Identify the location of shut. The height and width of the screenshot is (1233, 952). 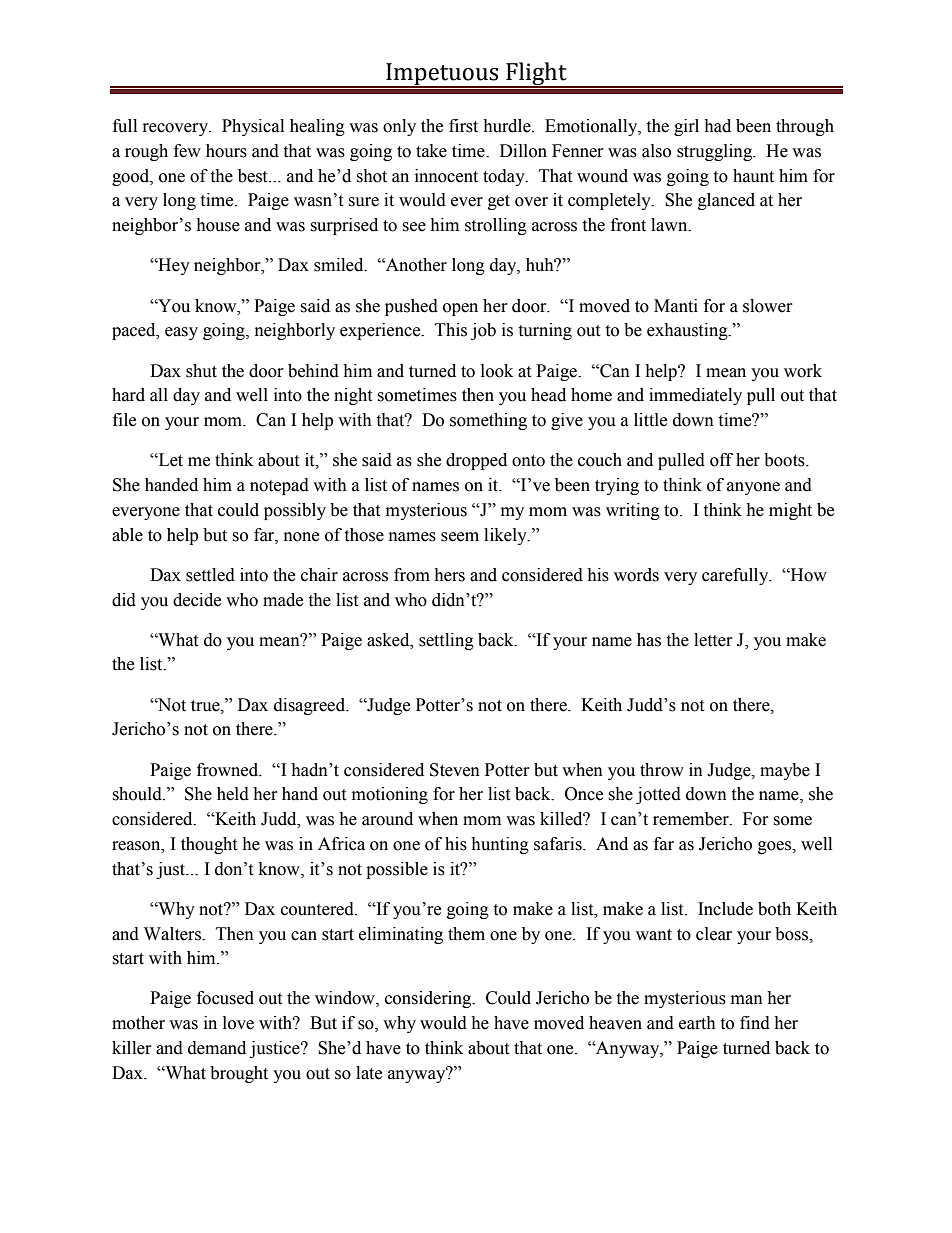
(201, 371).
